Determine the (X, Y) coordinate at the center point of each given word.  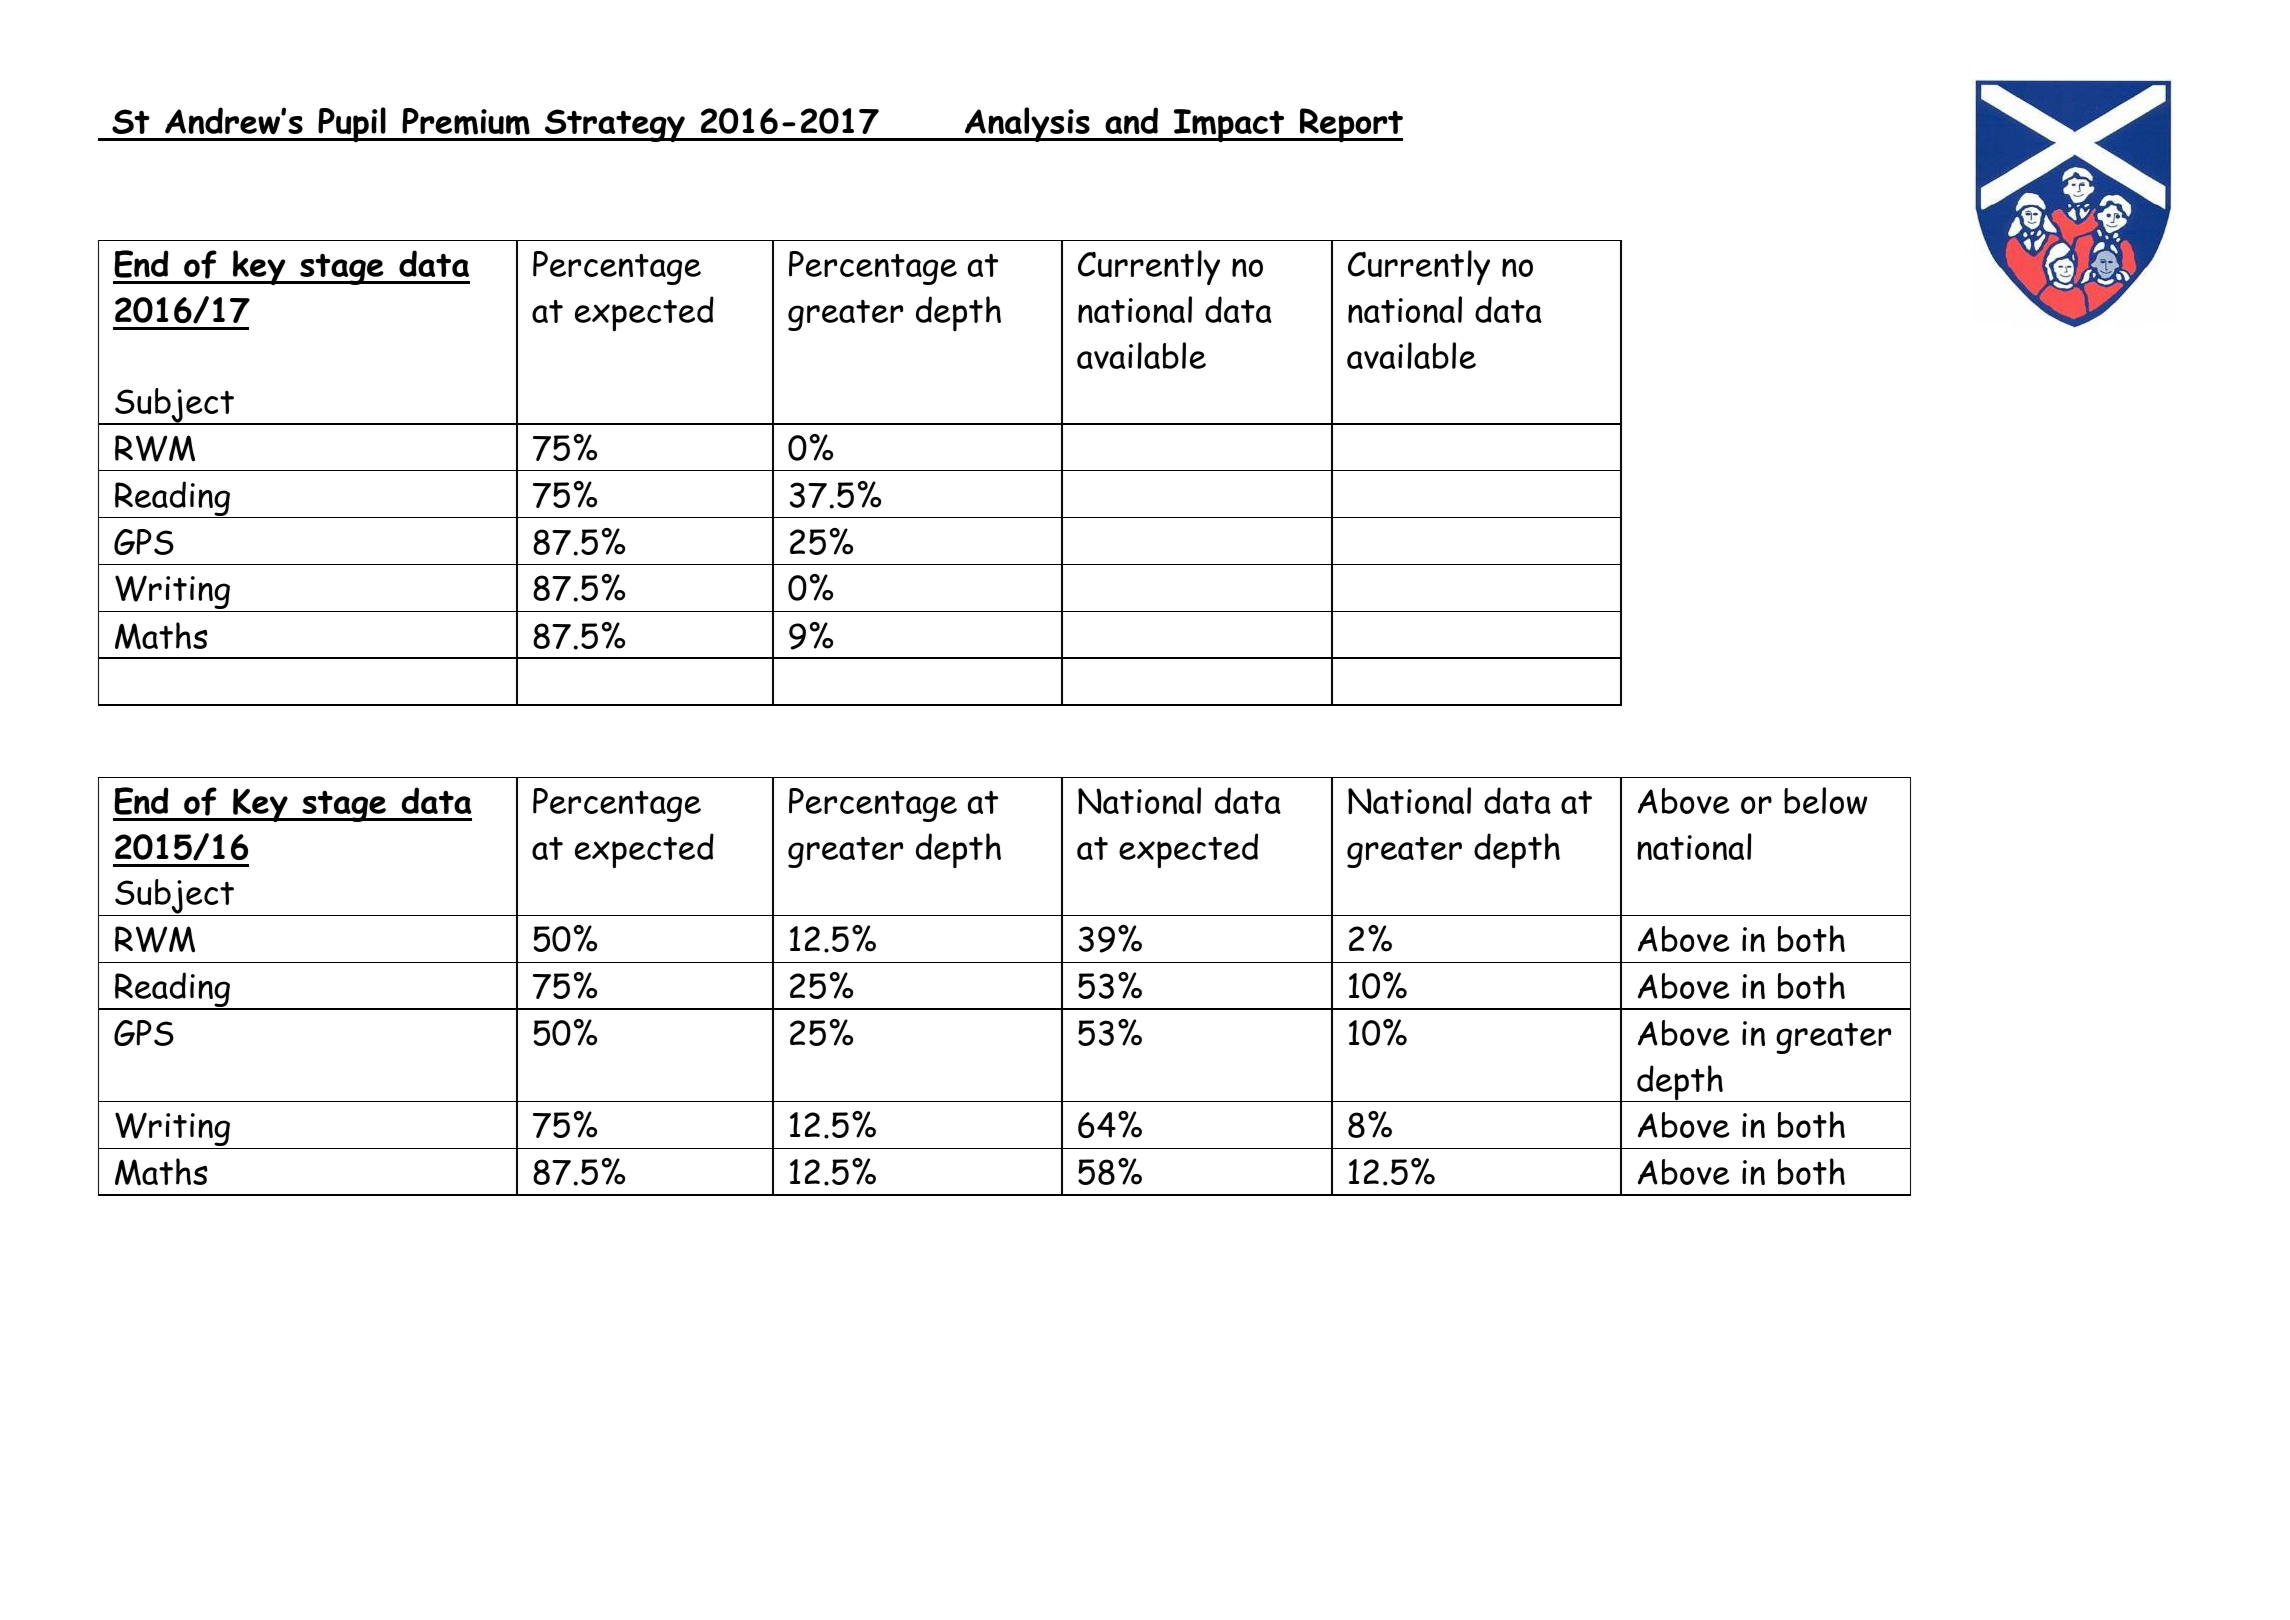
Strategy (615, 125)
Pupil (352, 125)
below (1825, 801)
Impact (1229, 126)
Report (1350, 125)
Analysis (1027, 124)
